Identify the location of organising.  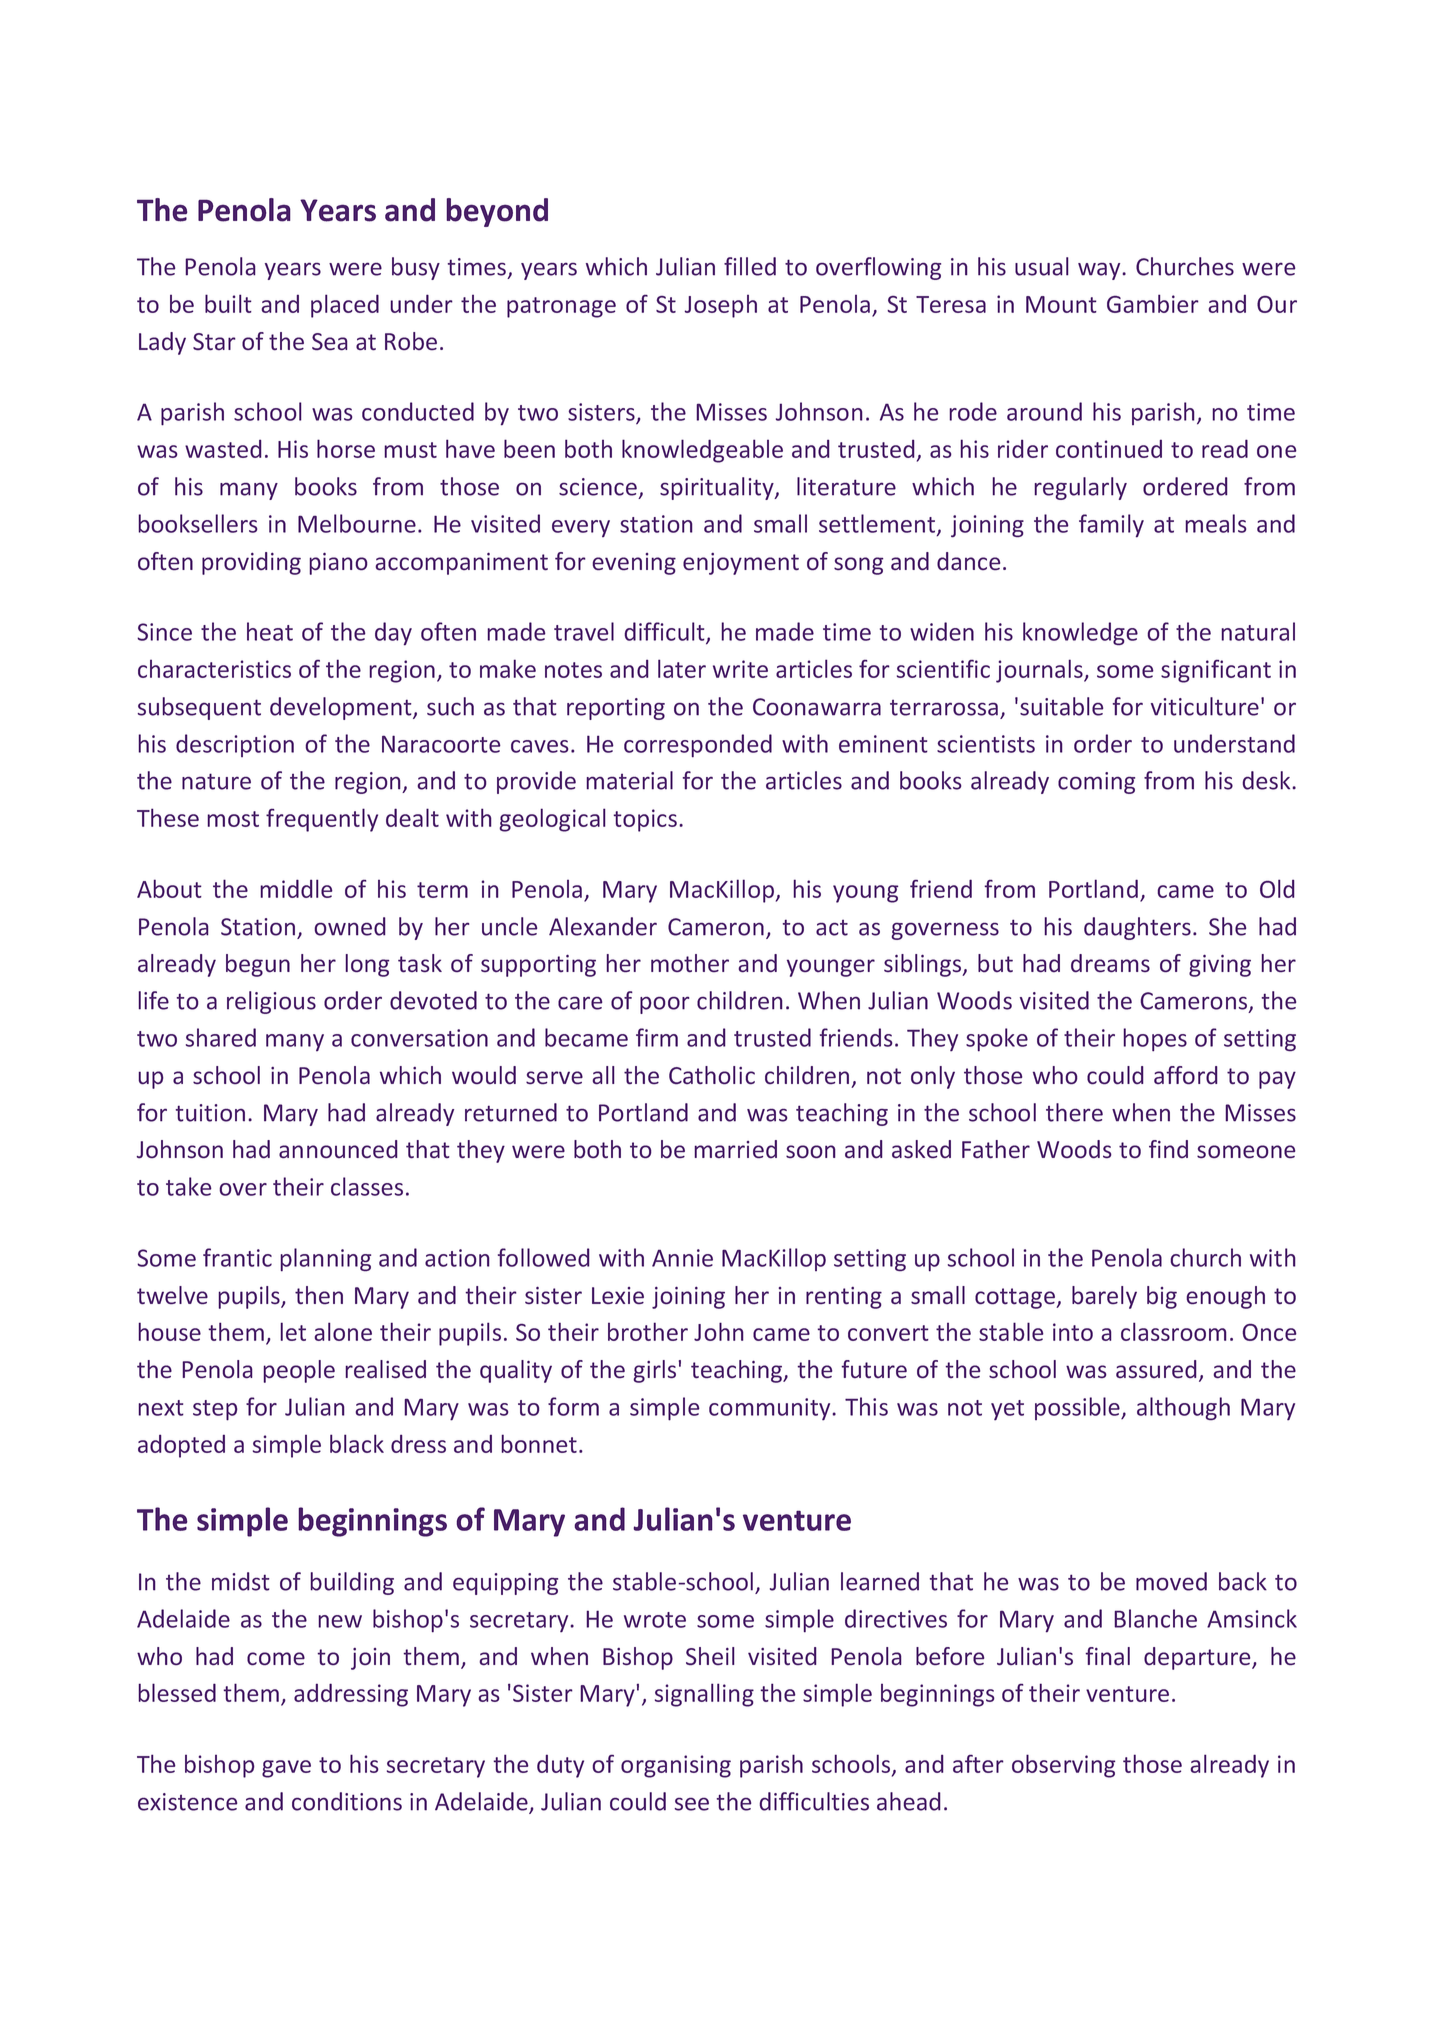
(676, 1766).
